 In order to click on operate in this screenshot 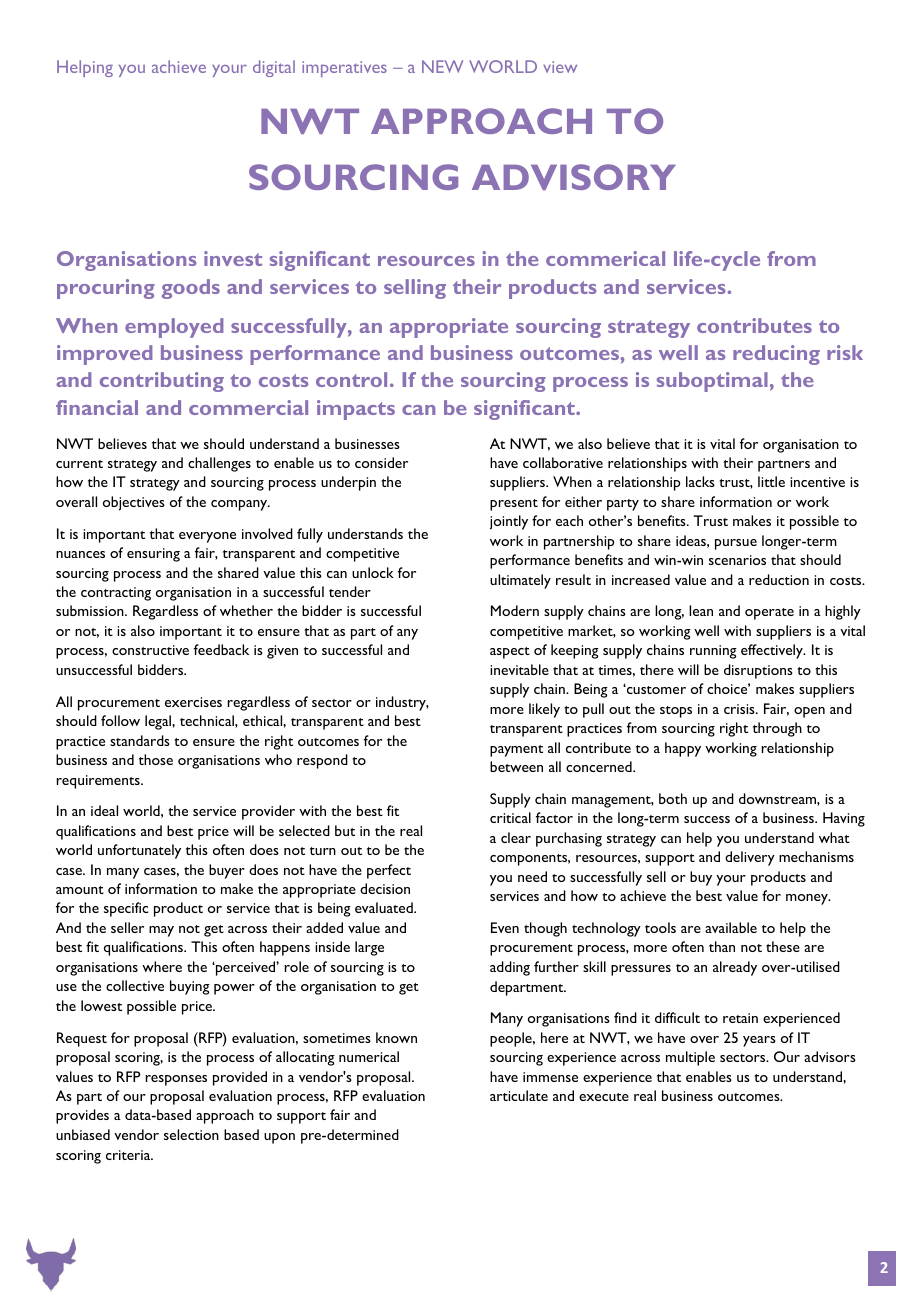, I will do `click(769, 614)`.
